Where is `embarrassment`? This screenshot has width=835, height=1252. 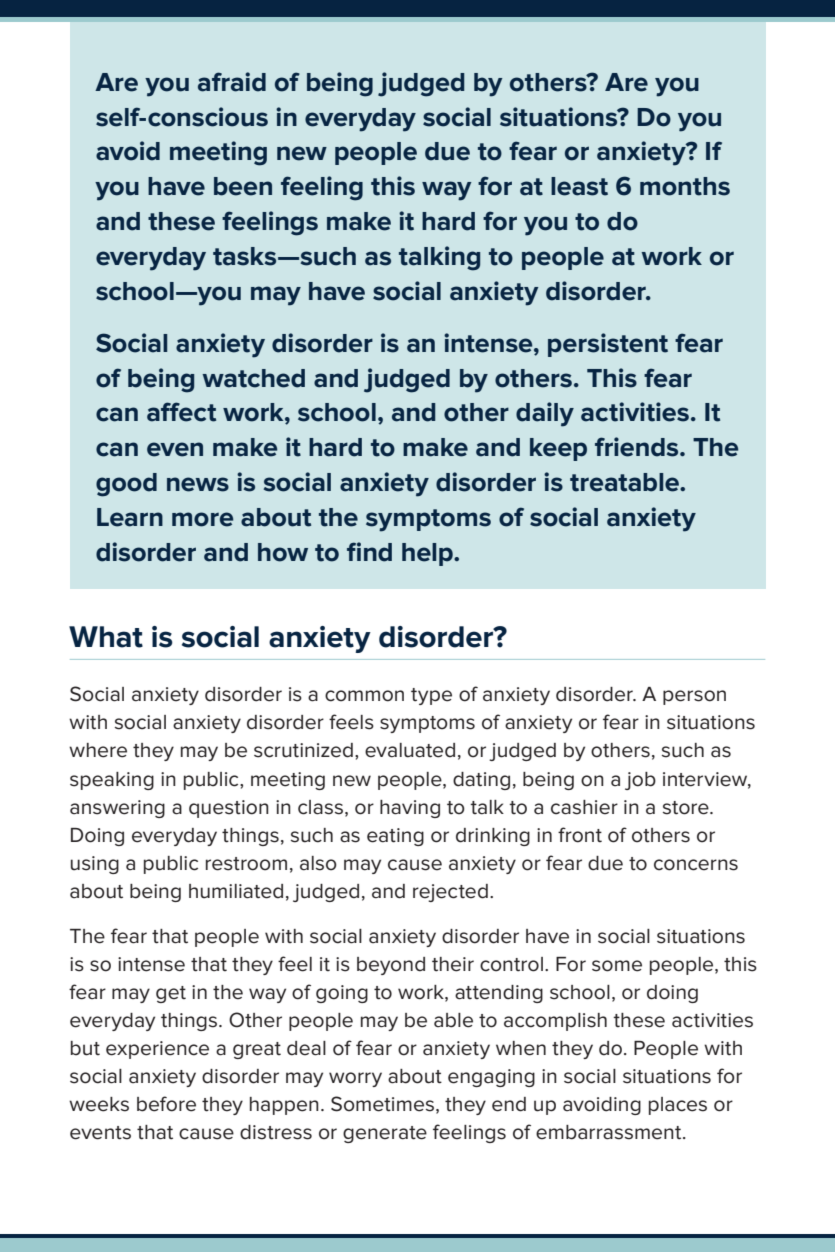 embarrassment is located at coordinates (610, 1132).
